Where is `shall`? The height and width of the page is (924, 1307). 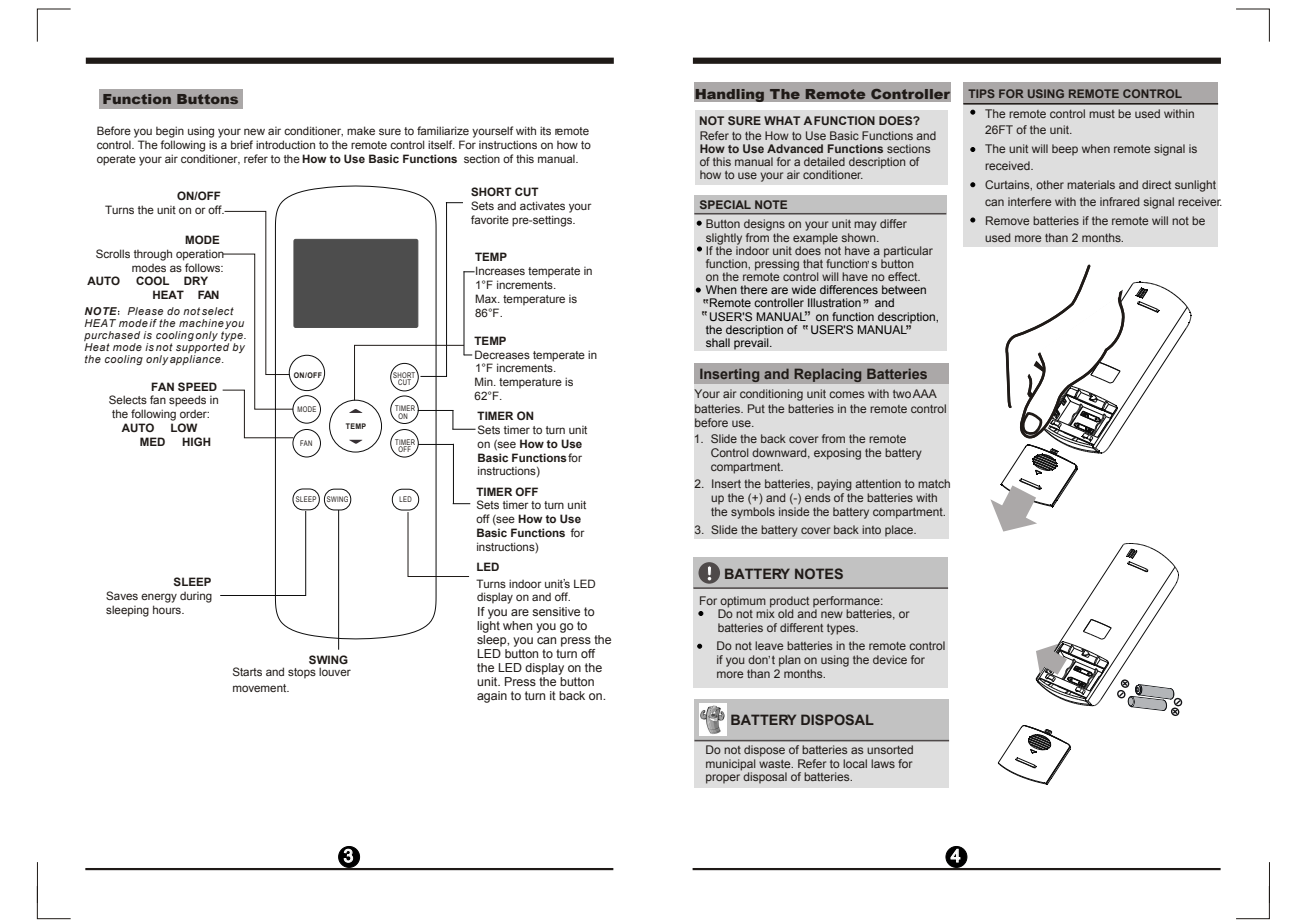 shall is located at coordinates (718, 342).
